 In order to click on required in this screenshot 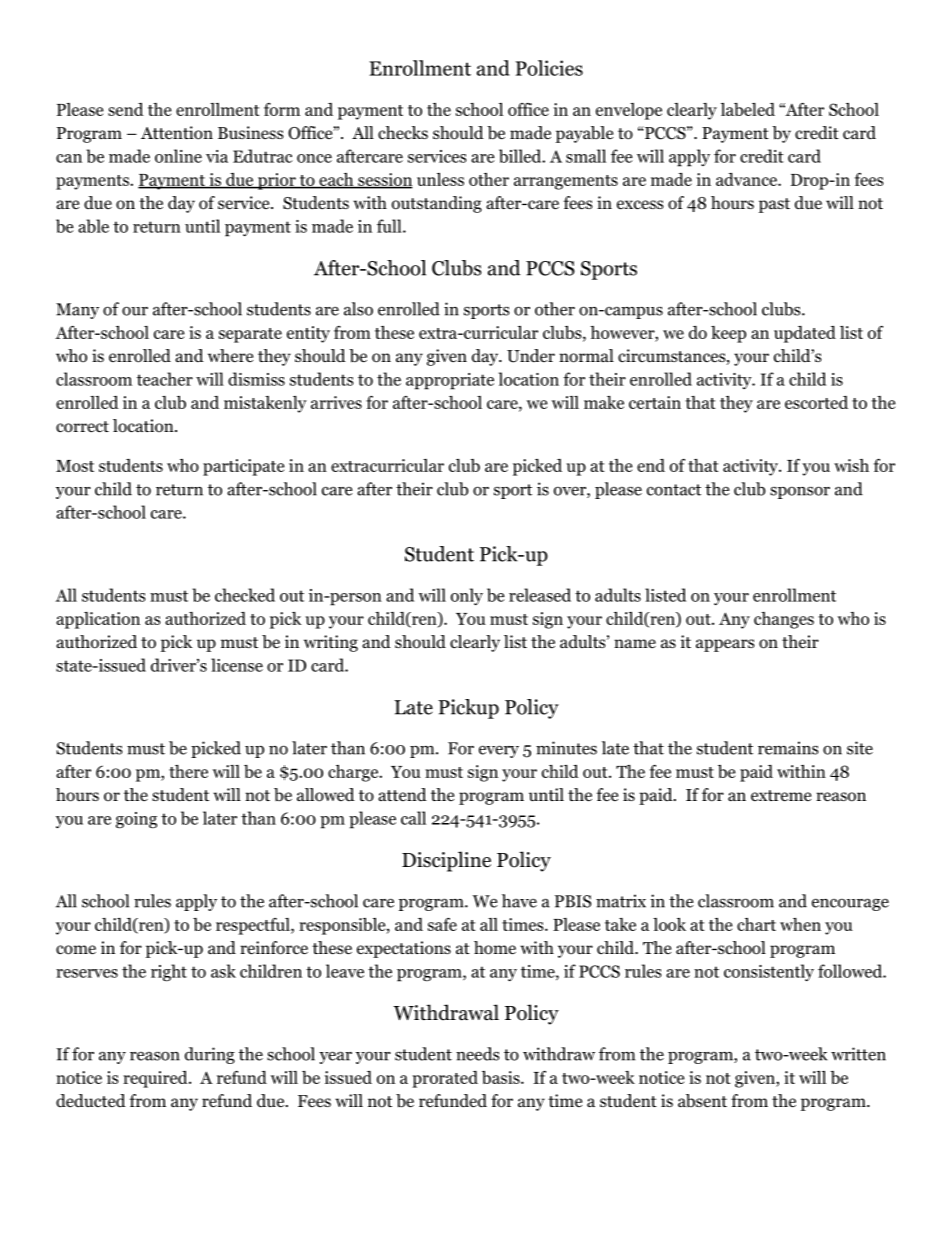, I will do `click(156, 1079)`.
